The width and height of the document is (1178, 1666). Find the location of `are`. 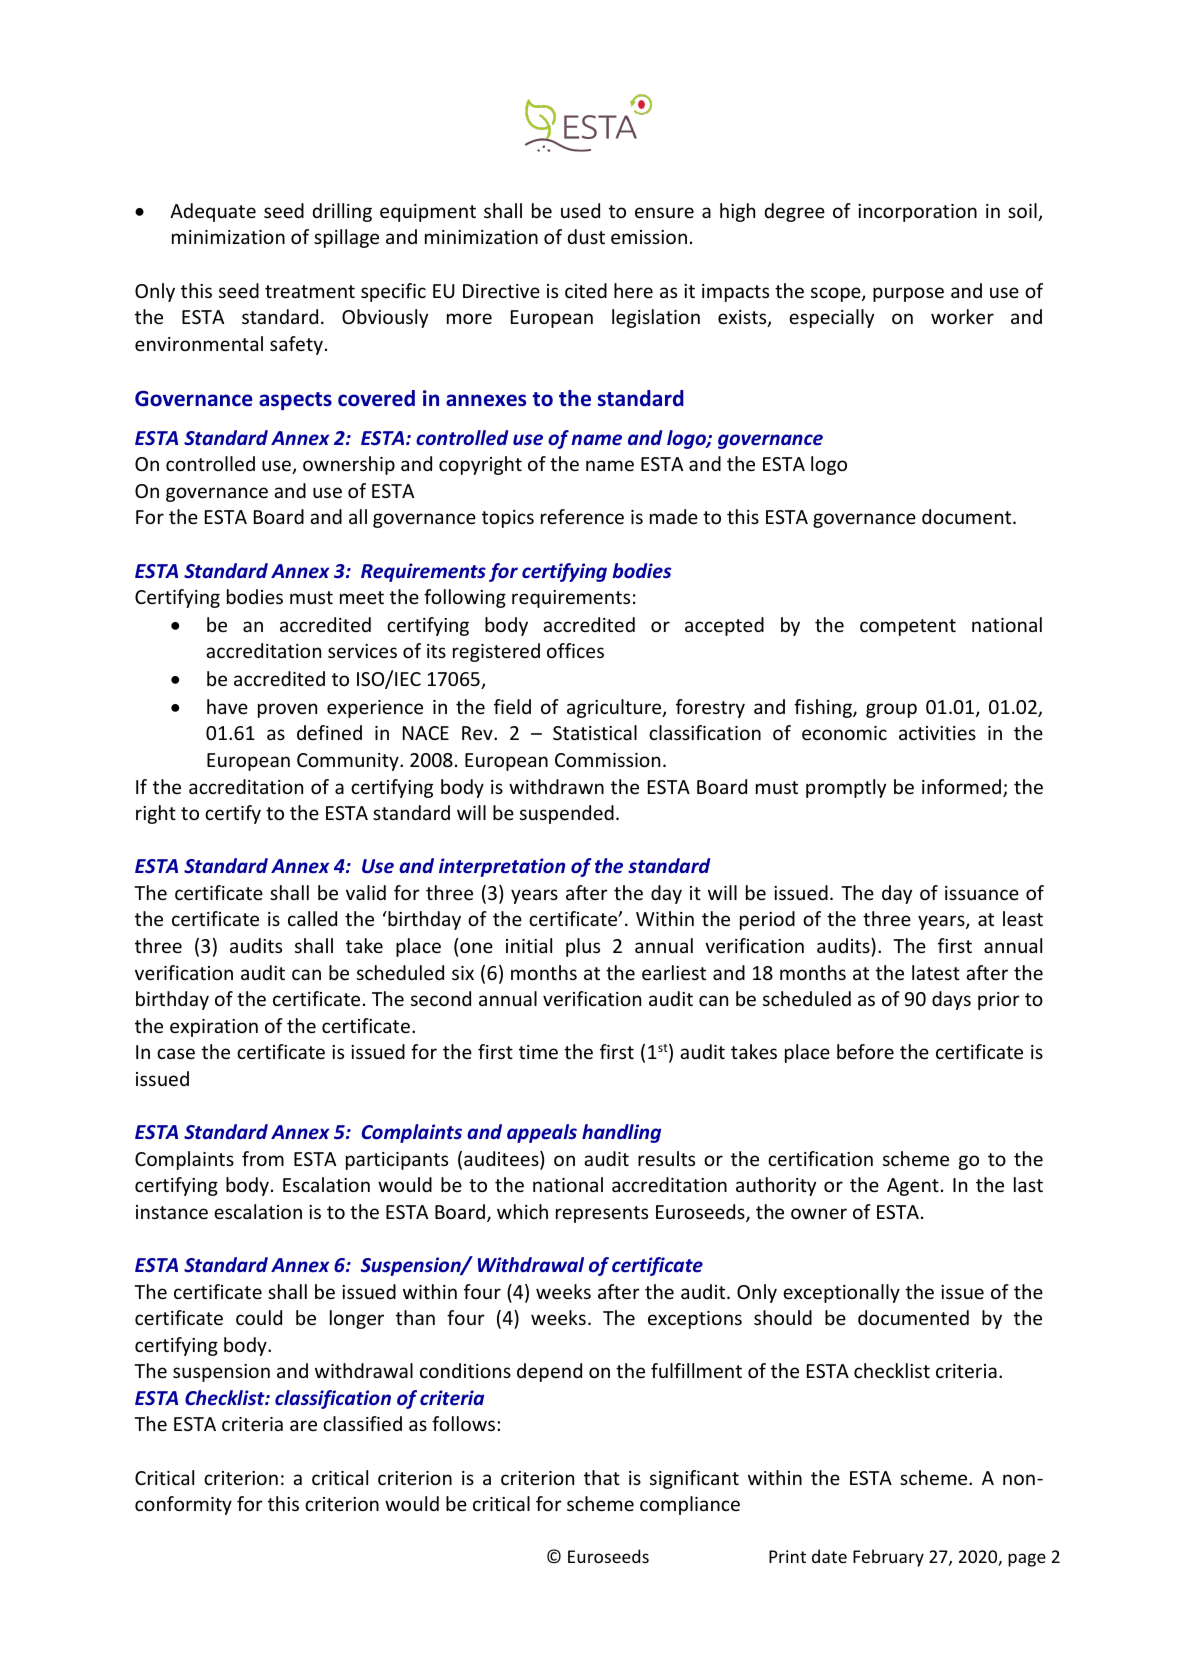

are is located at coordinates (303, 1425).
